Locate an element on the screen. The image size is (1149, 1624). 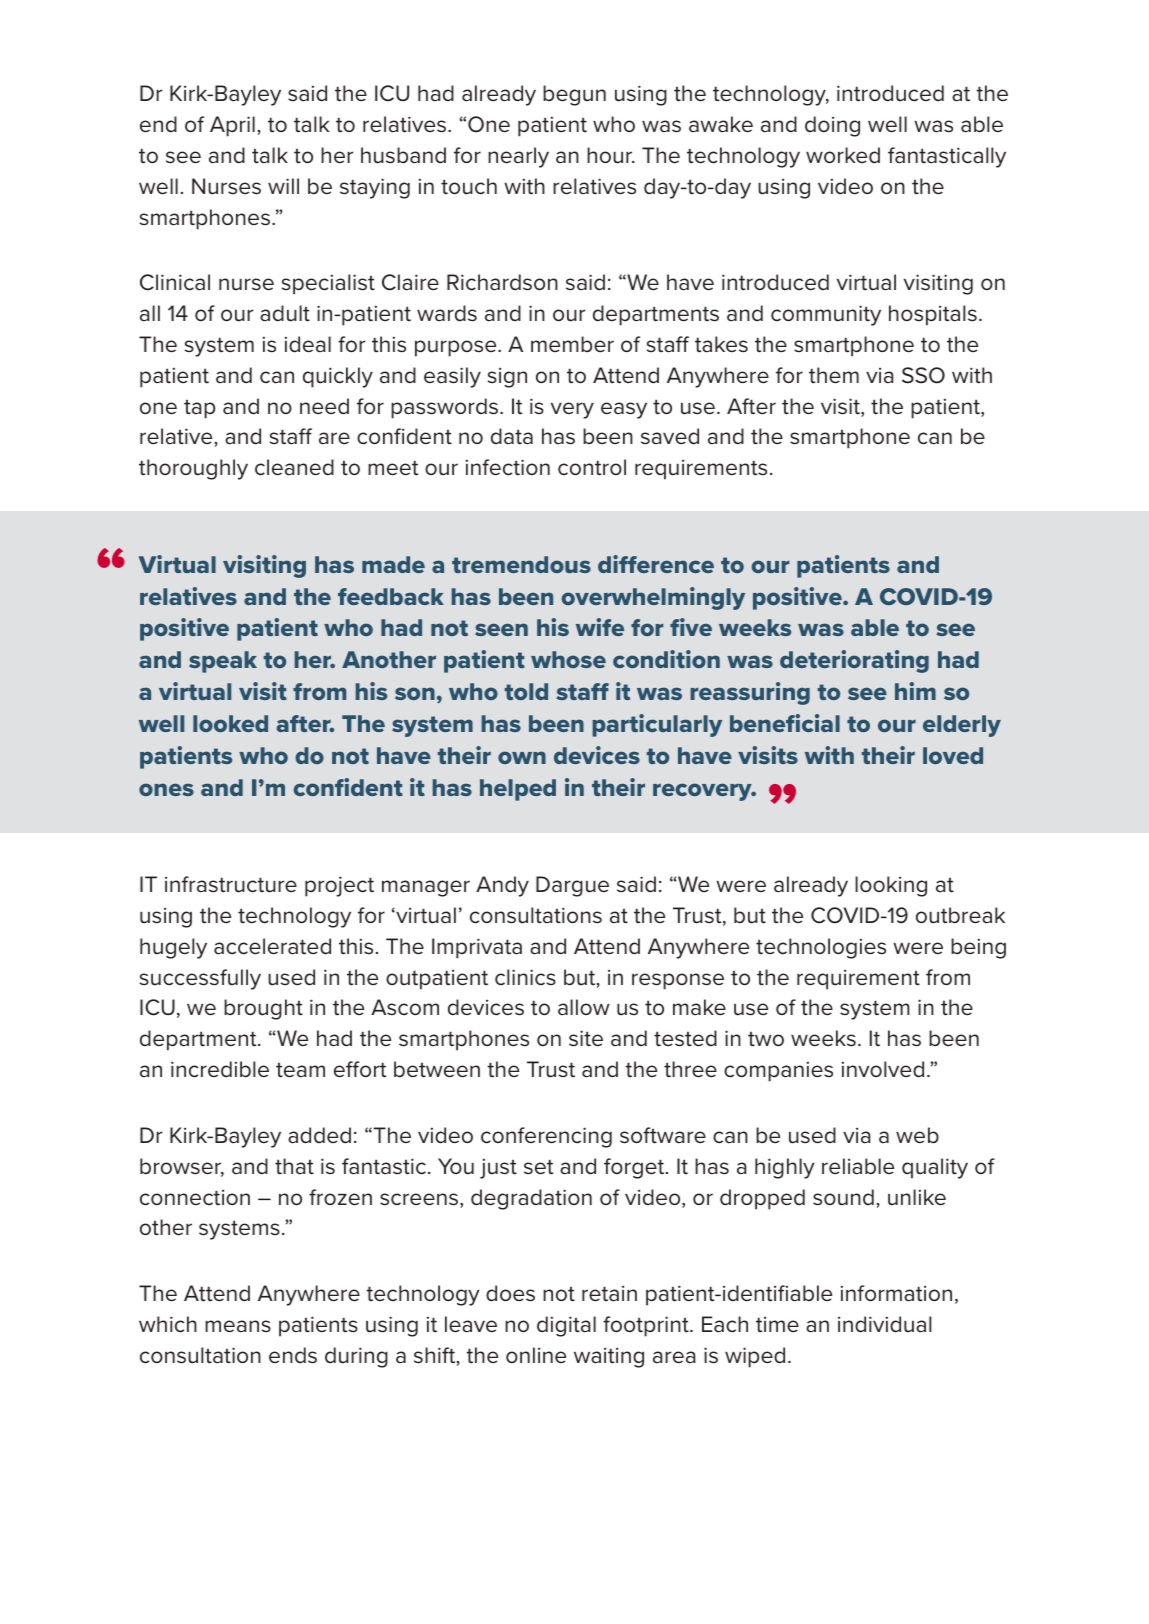
own is located at coordinates (522, 757).
